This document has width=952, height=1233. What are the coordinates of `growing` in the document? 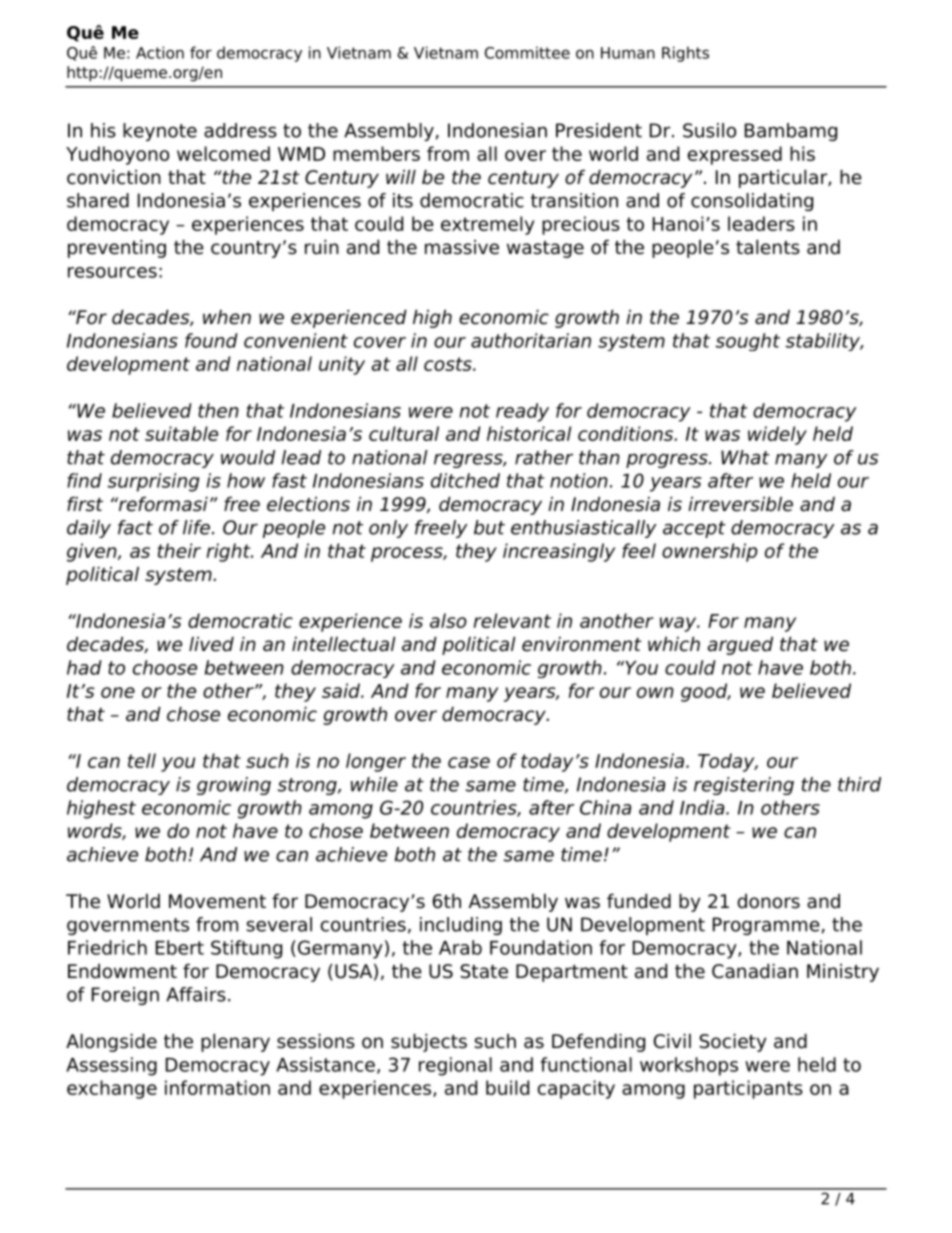 It's located at (234, 786).
